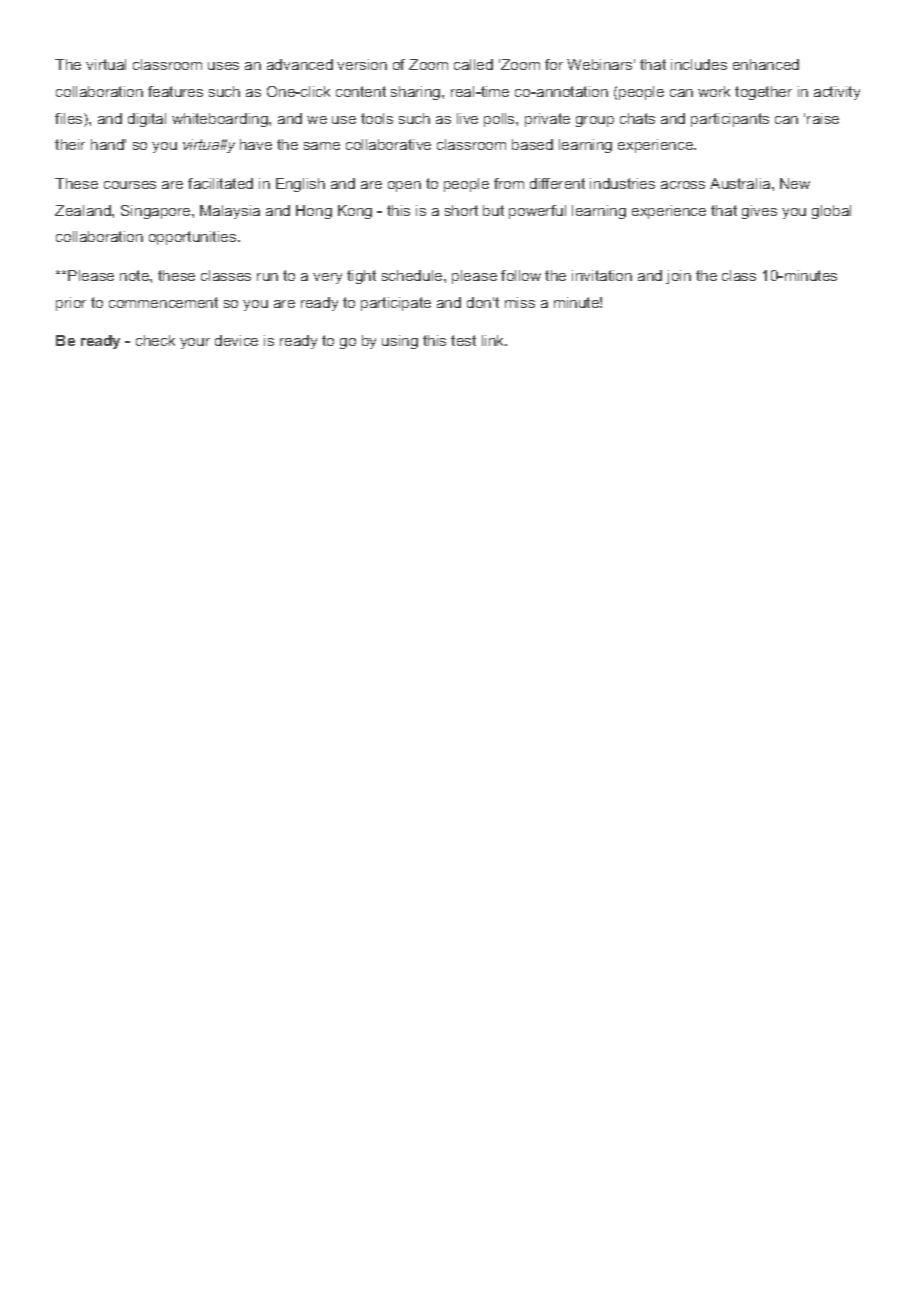  I want to click on check, so click(155, 340).
